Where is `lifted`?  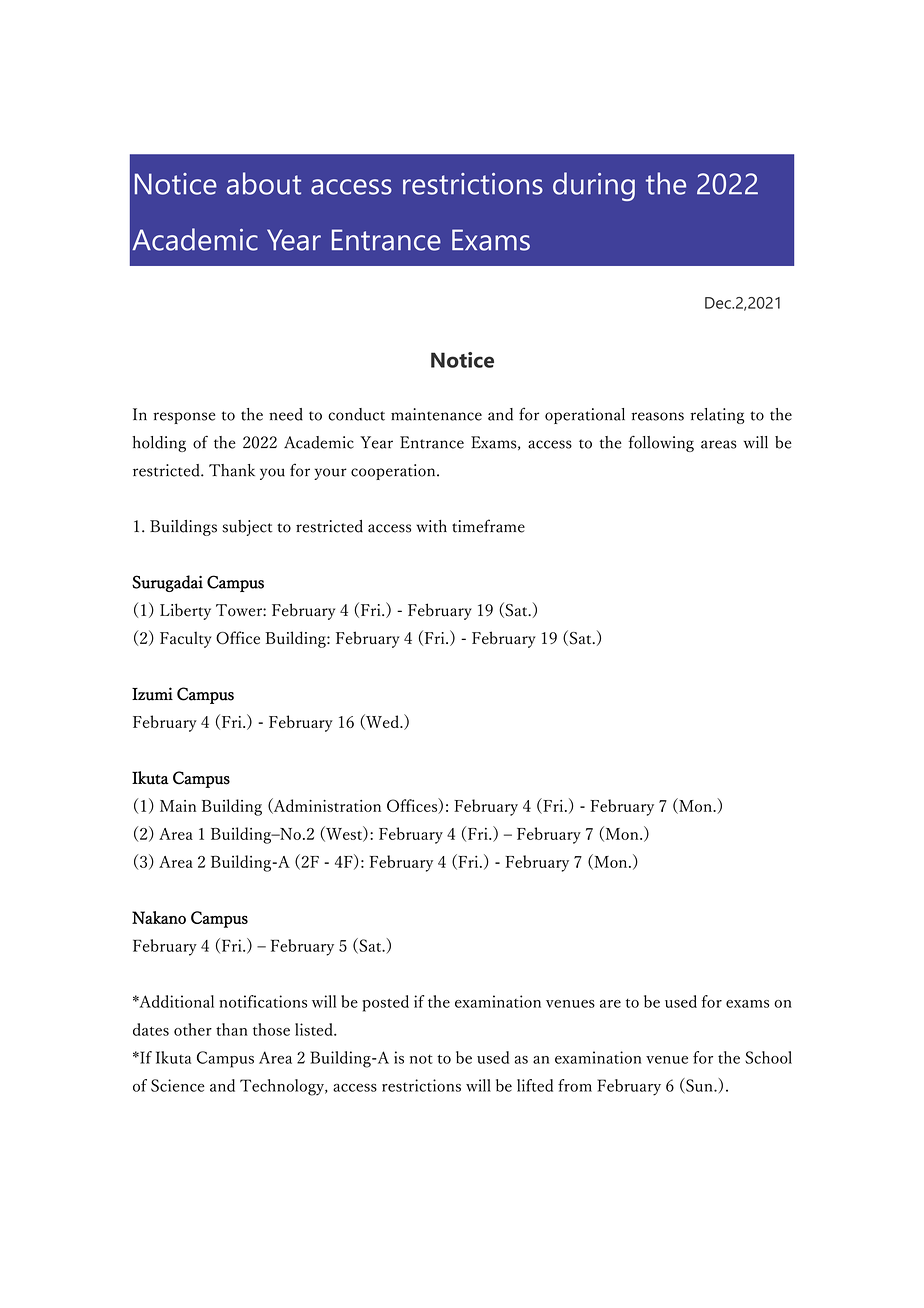 lifted is located at coordinates (535, 1085).
